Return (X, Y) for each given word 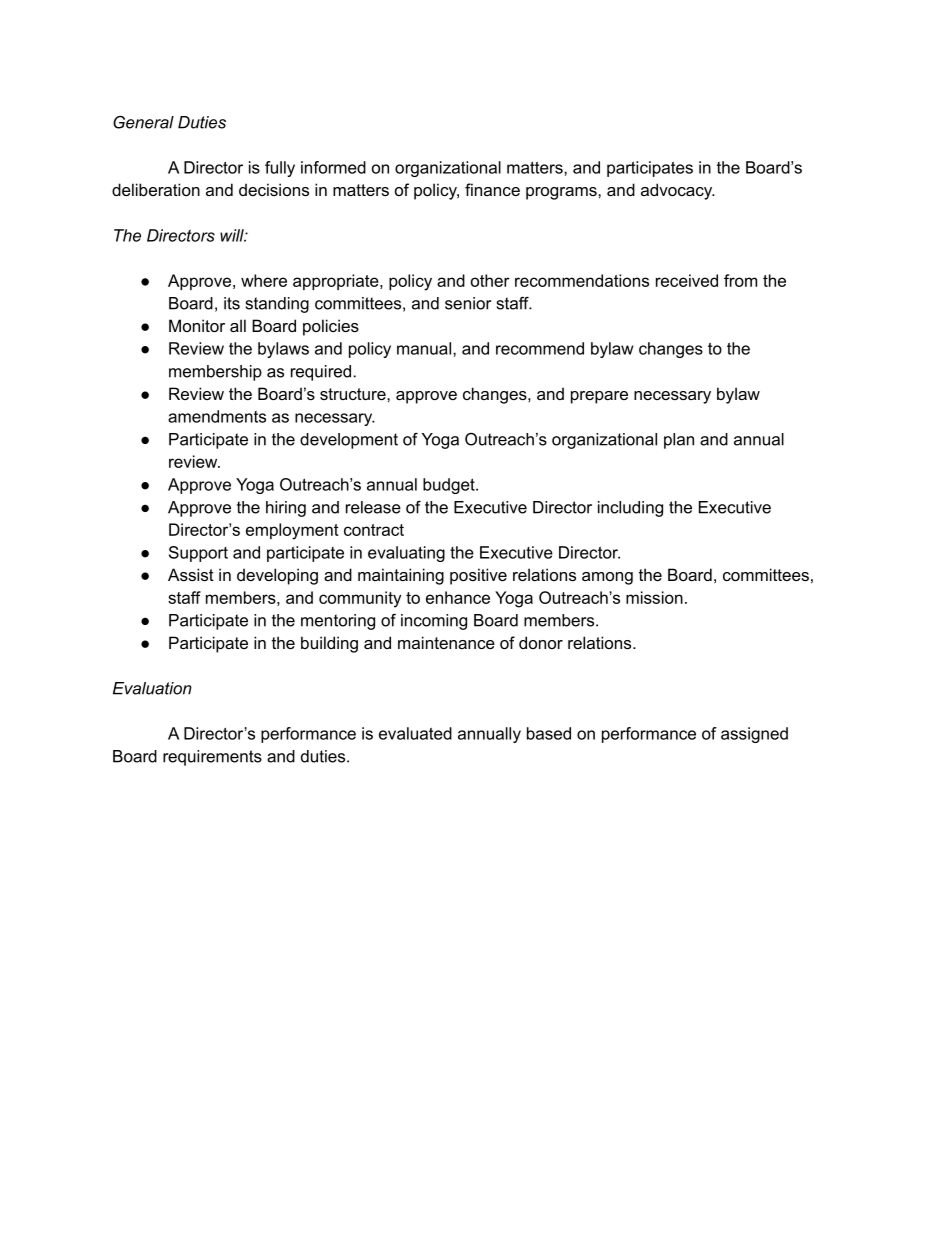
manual (424, 348)
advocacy (678, 191)
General (143, 122)
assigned (754, 735)
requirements (212, 758)
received (687, 280)
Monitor (197, 325)
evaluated (415, 733)
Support (198, 554)
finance (492, 189)
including (630, 509)
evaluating (406, 554)
